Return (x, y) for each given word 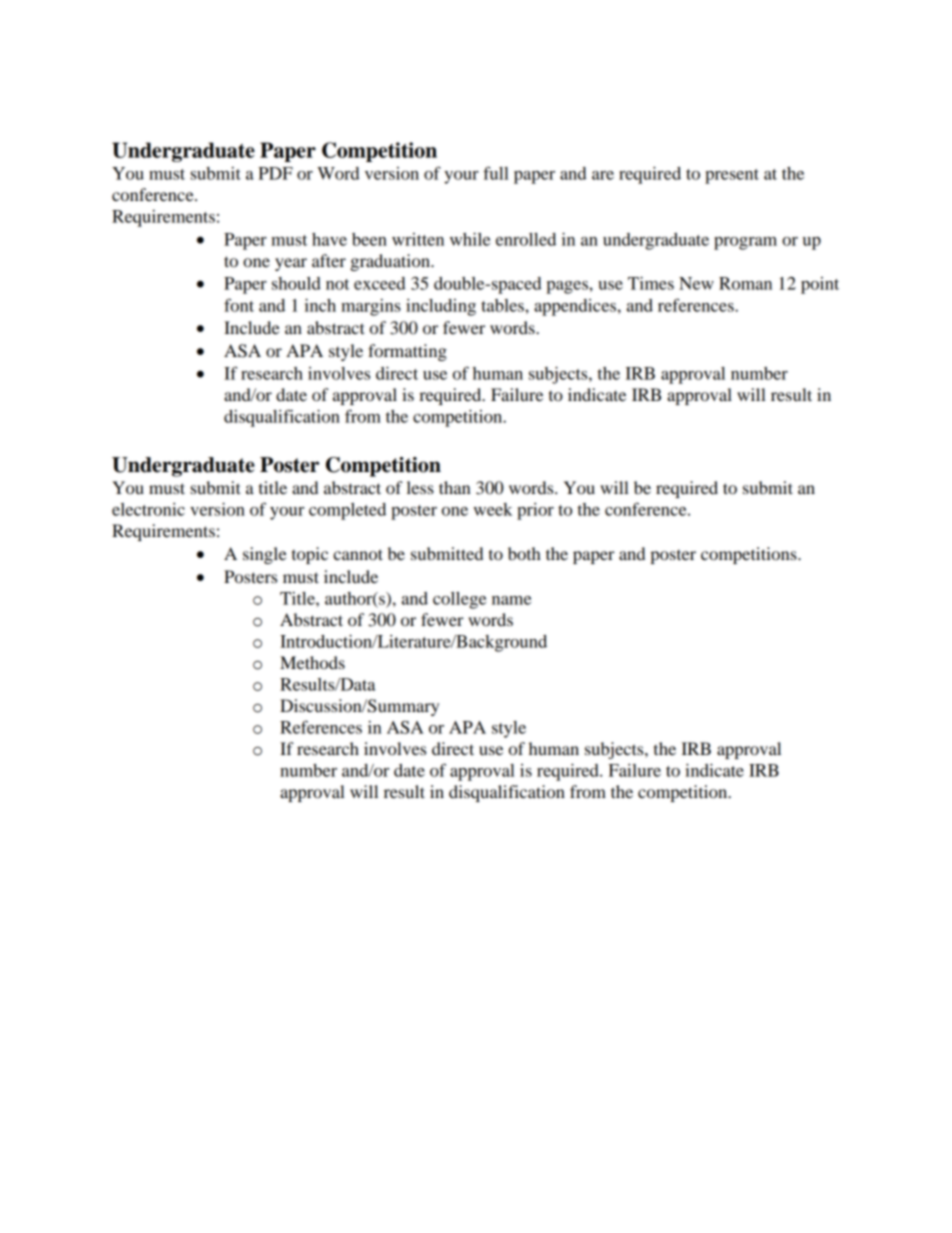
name (511, 600)
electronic (148, 509)
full (496, 173)
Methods (312, 662)
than (455, 487)
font (239, 305)
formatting (407, 352)
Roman (745, 283)
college (459, 600)
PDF (275, 173)
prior (535, 511)
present (732, 176)
